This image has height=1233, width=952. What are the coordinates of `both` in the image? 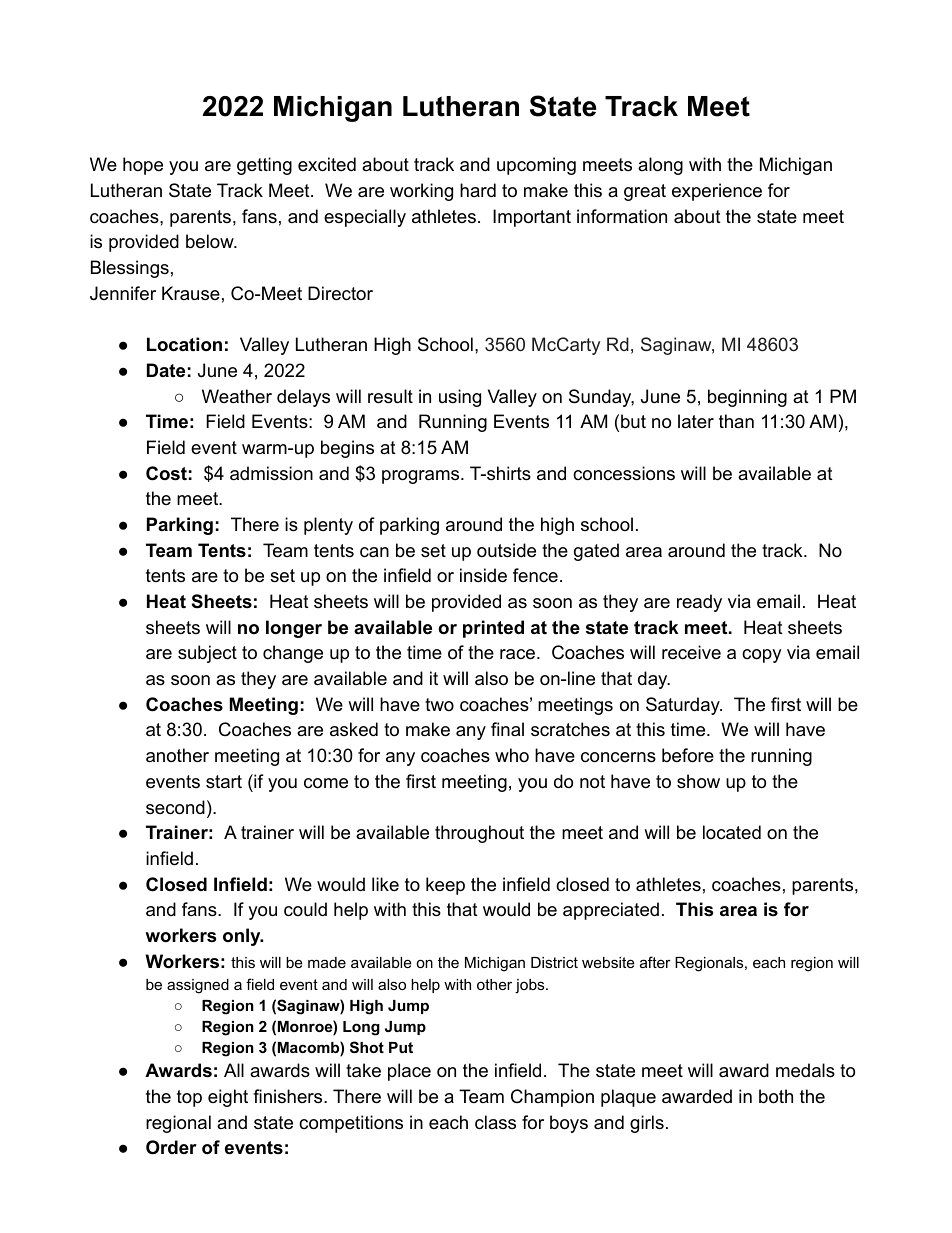 It's located at (776, 1096).
